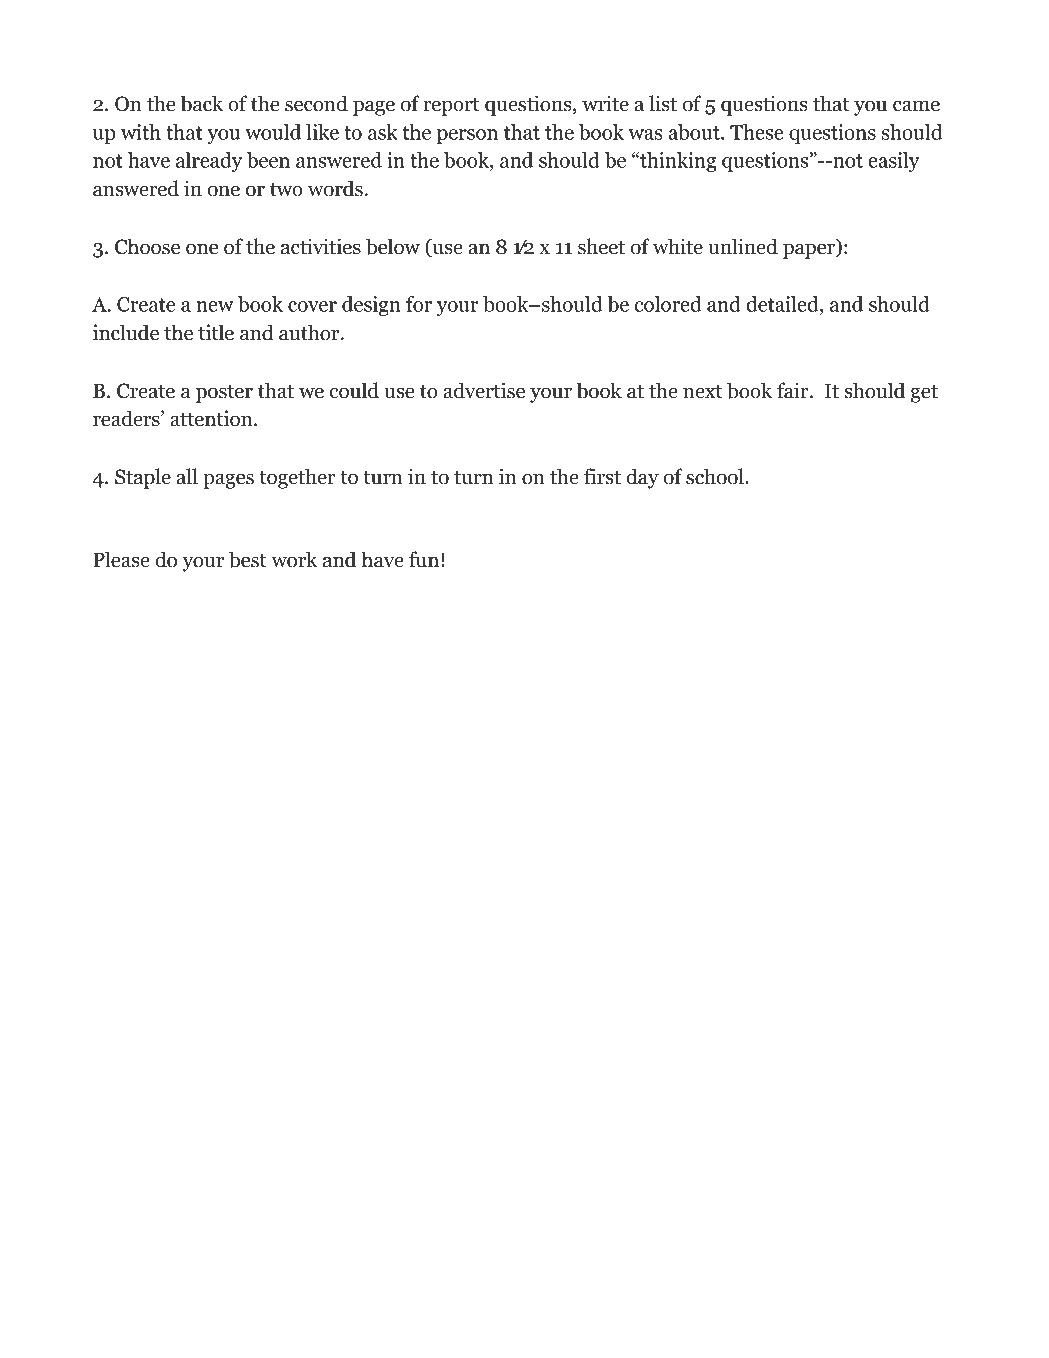 The image size is (1049, 1358). I want to click on sheet, so click(601, 246).
